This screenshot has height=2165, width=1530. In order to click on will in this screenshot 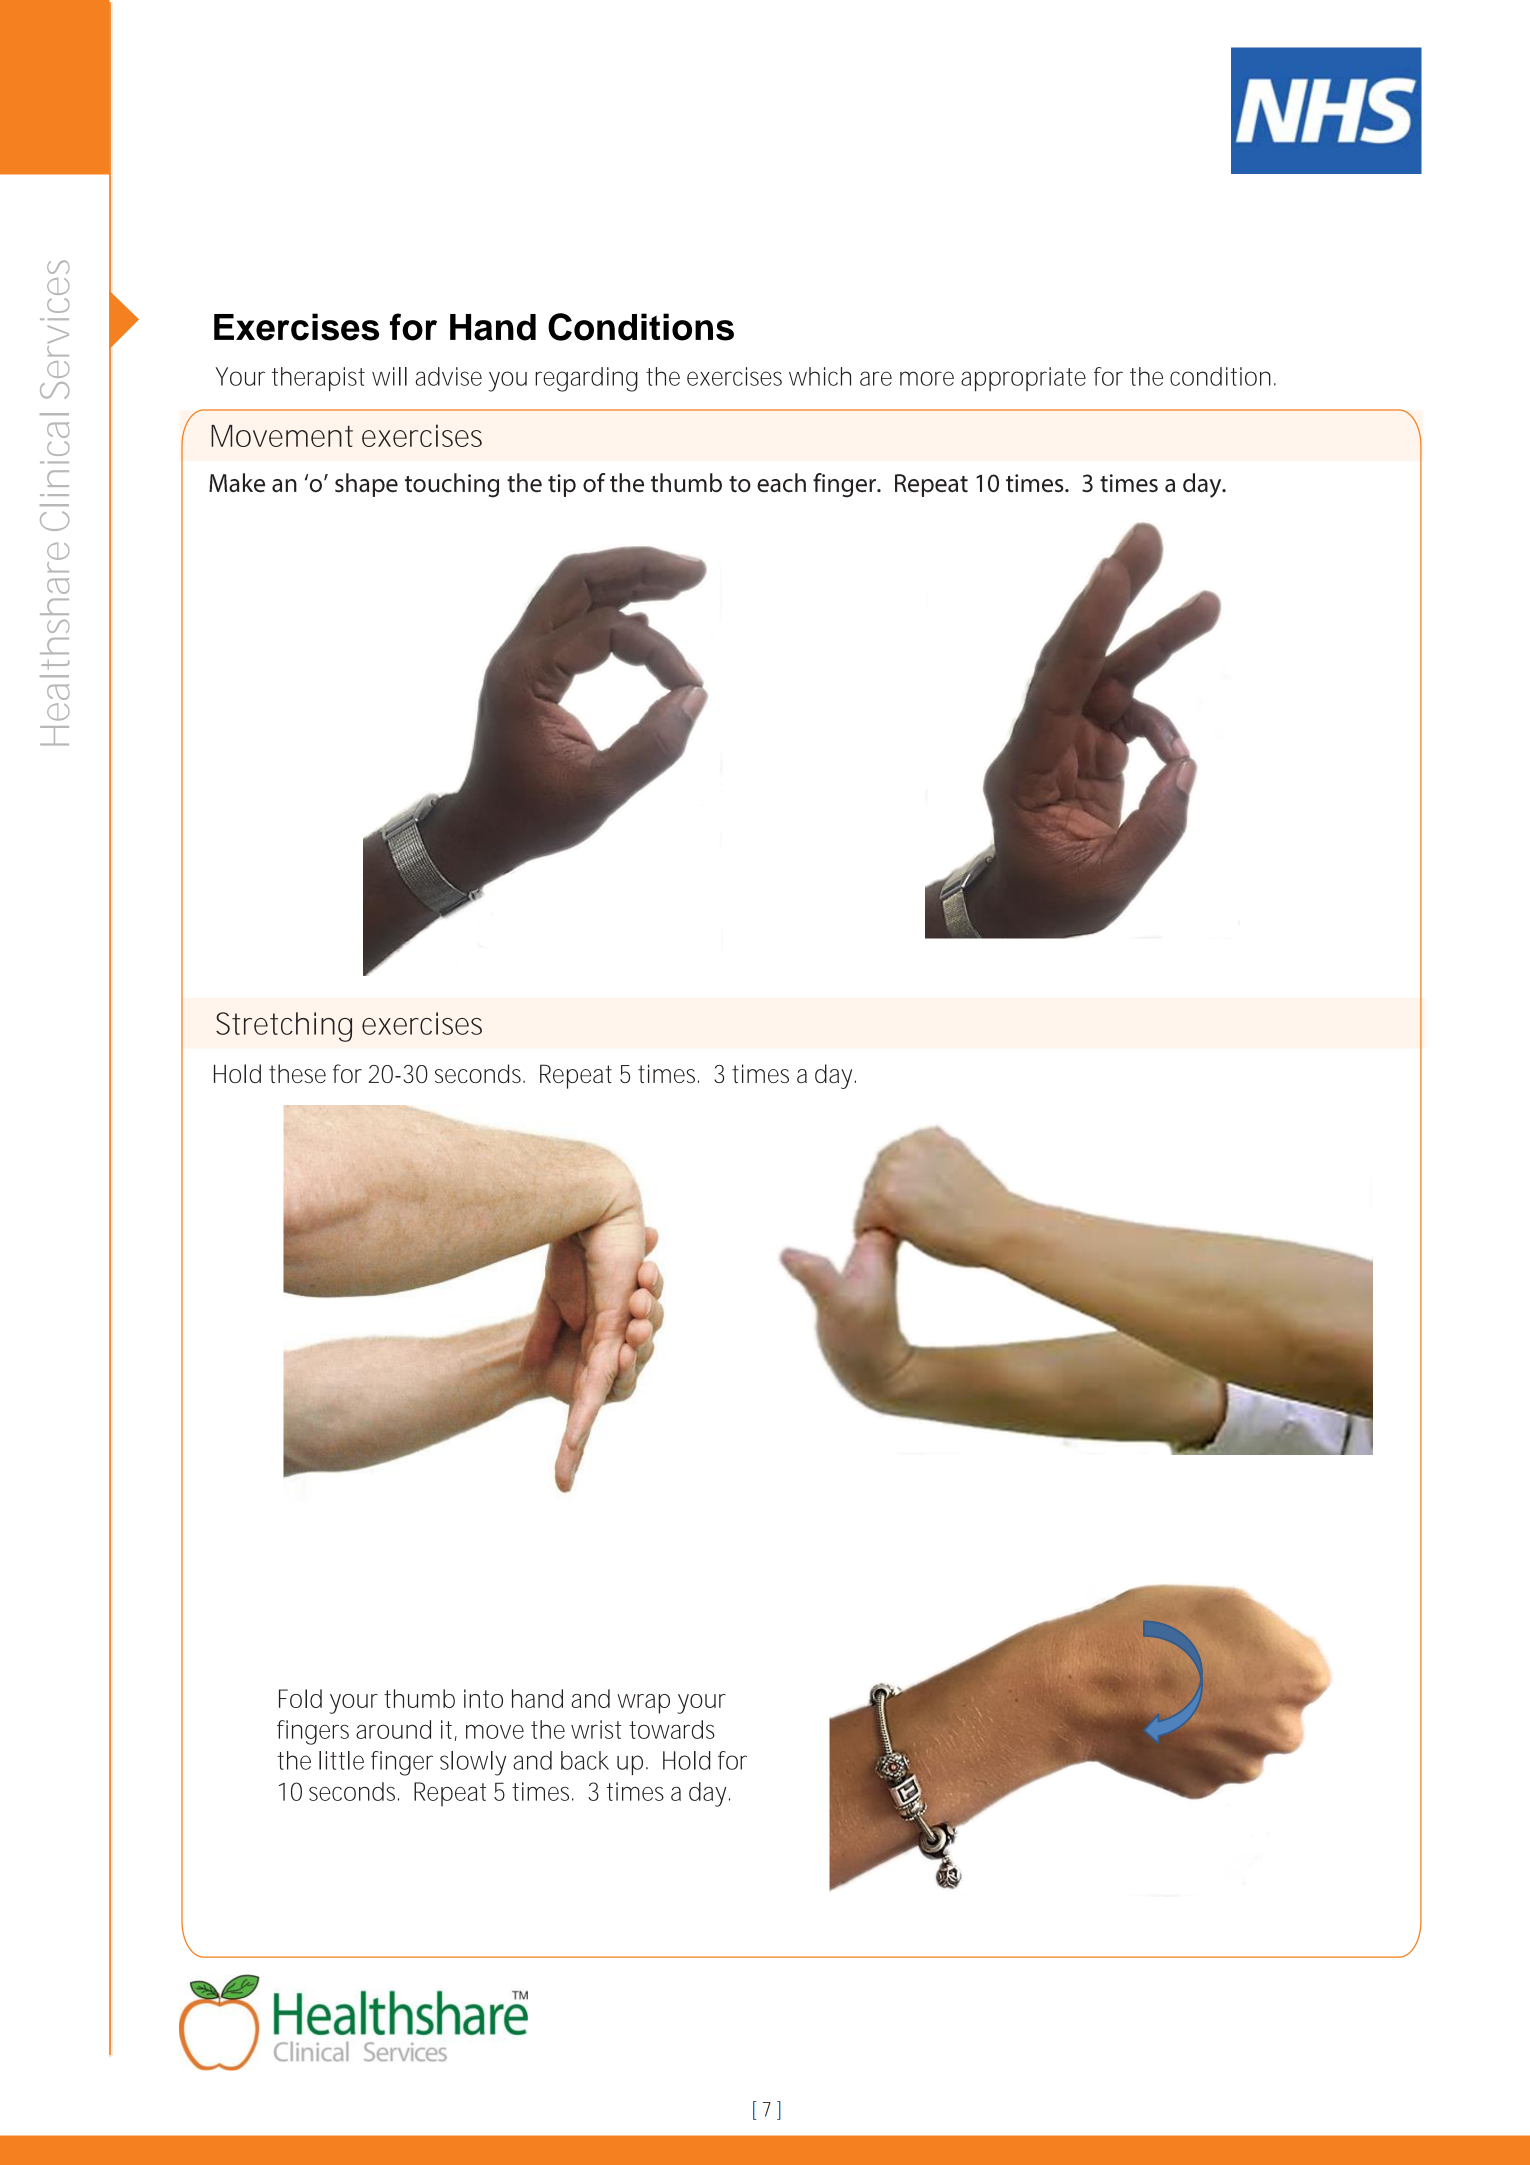, I will do `click(389, 376)`.
